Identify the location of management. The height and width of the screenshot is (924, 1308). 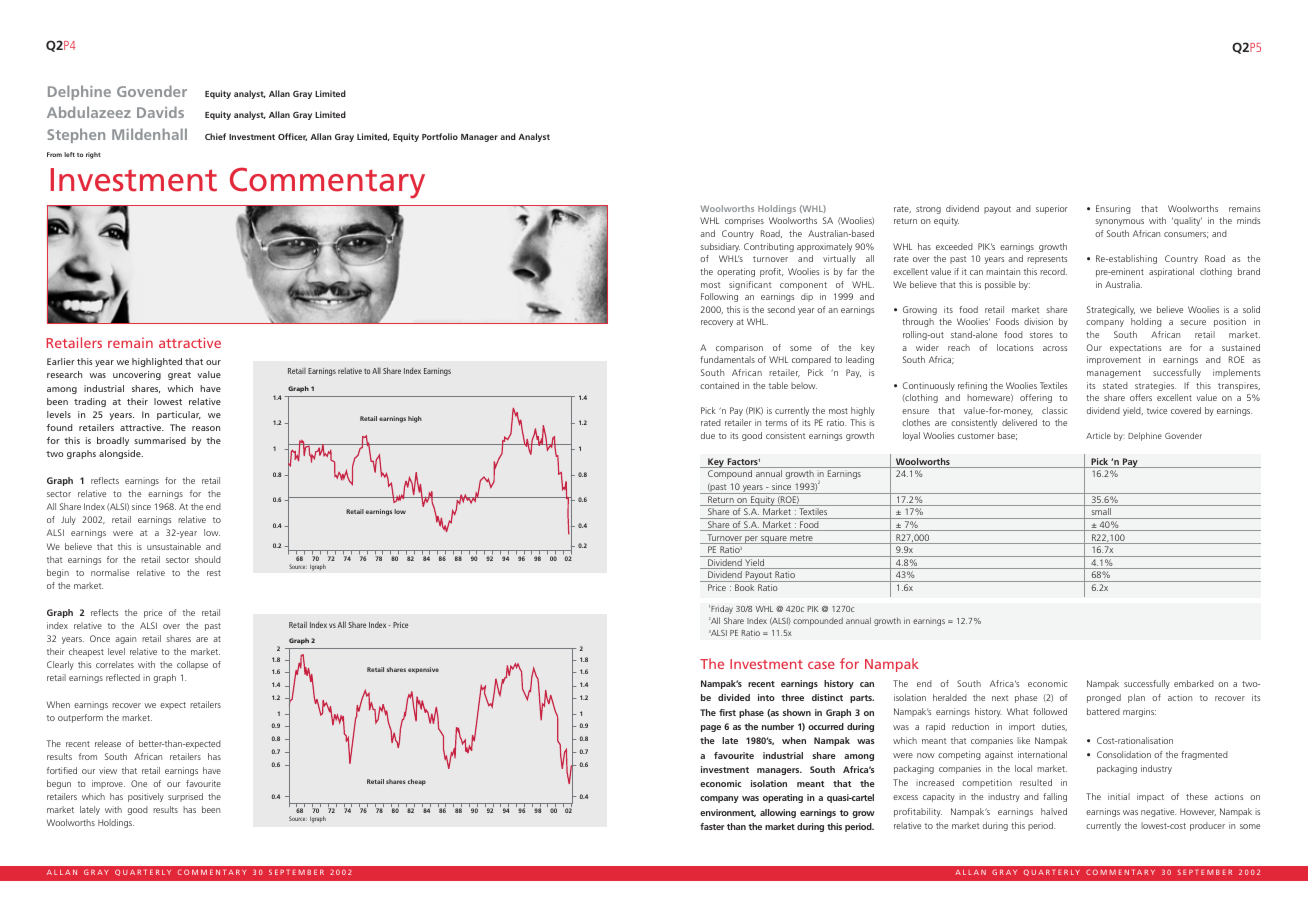
(1114, 374).
